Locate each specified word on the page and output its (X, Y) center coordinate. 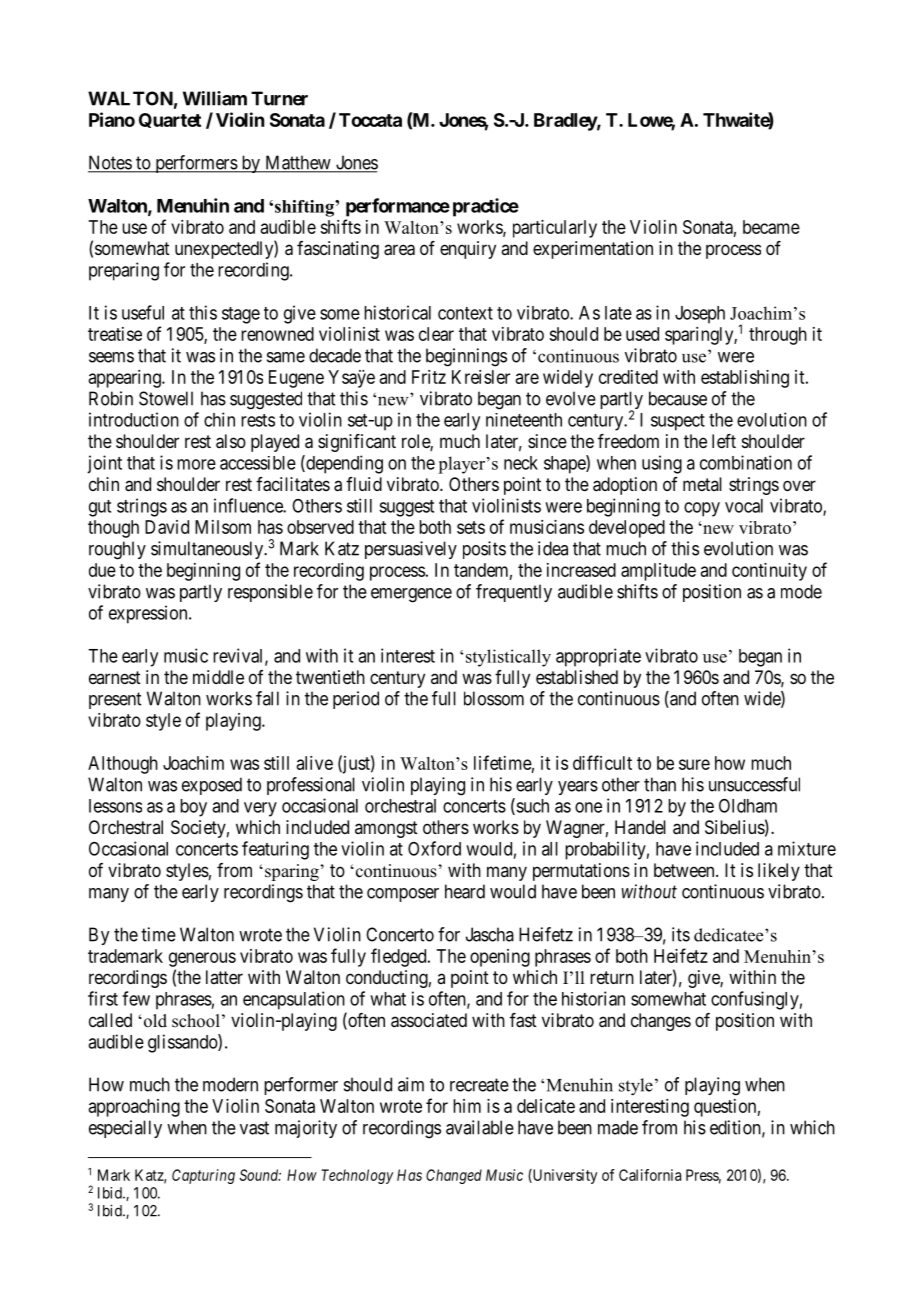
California (650, 1175)
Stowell (166, 398)
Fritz (429, 377)
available (480, 1127)
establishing (745, 379)
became (771, 227)
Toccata (370, 120)
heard (465, 891)
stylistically (508, 658)
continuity (769, 572)
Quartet (170, 120)
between (685, 870)
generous (202, 959)
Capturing (203, 1176)
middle (218, 677)
